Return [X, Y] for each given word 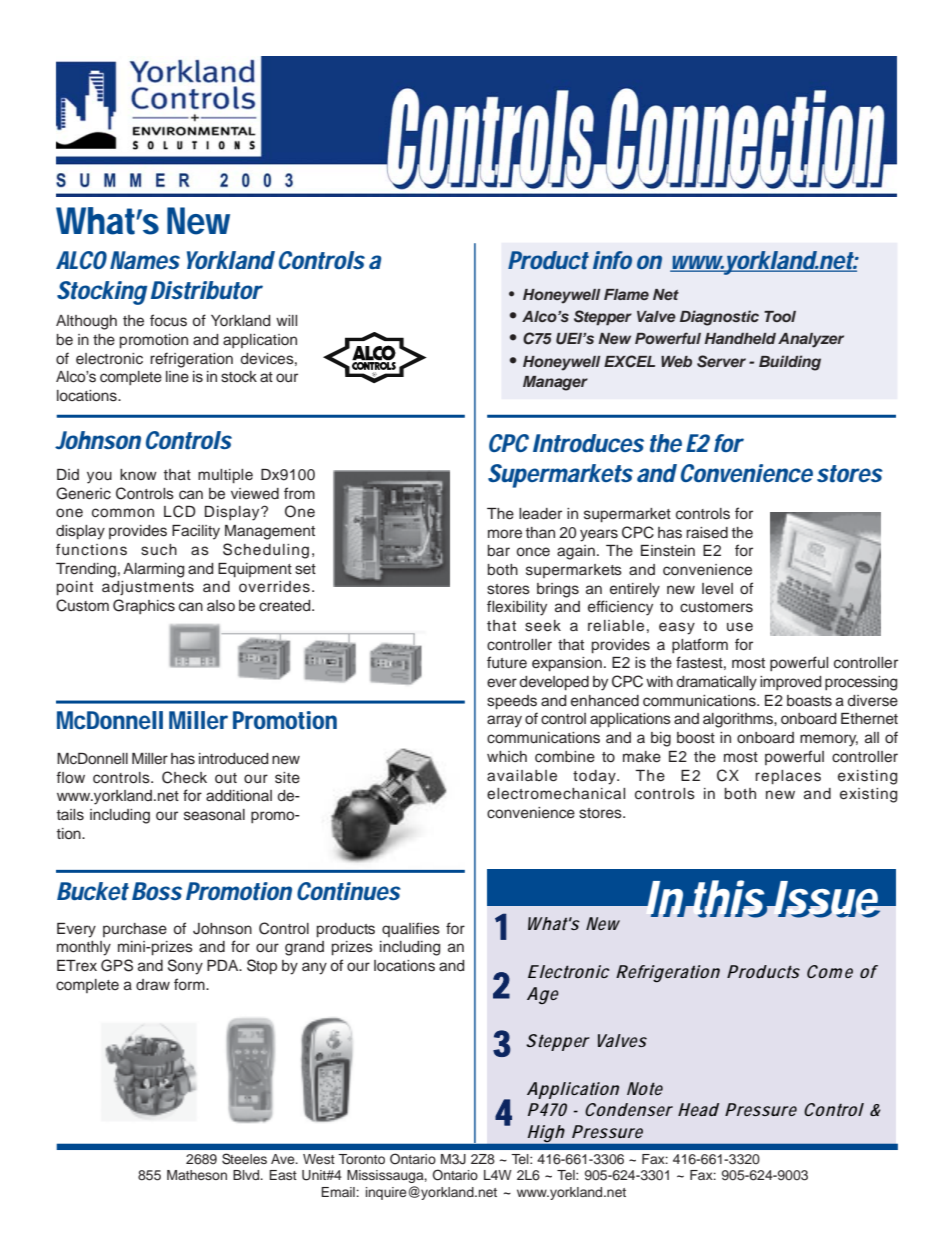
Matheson [197, 1175]
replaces [788, 777]
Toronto [361, 1159]
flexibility [517, 608]
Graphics [144, 606]
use [740, 627]
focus [168, 320]
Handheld [740, 338]
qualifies [411, 929]
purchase [135, 930]
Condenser [629, 1109]
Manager [555, 383]
